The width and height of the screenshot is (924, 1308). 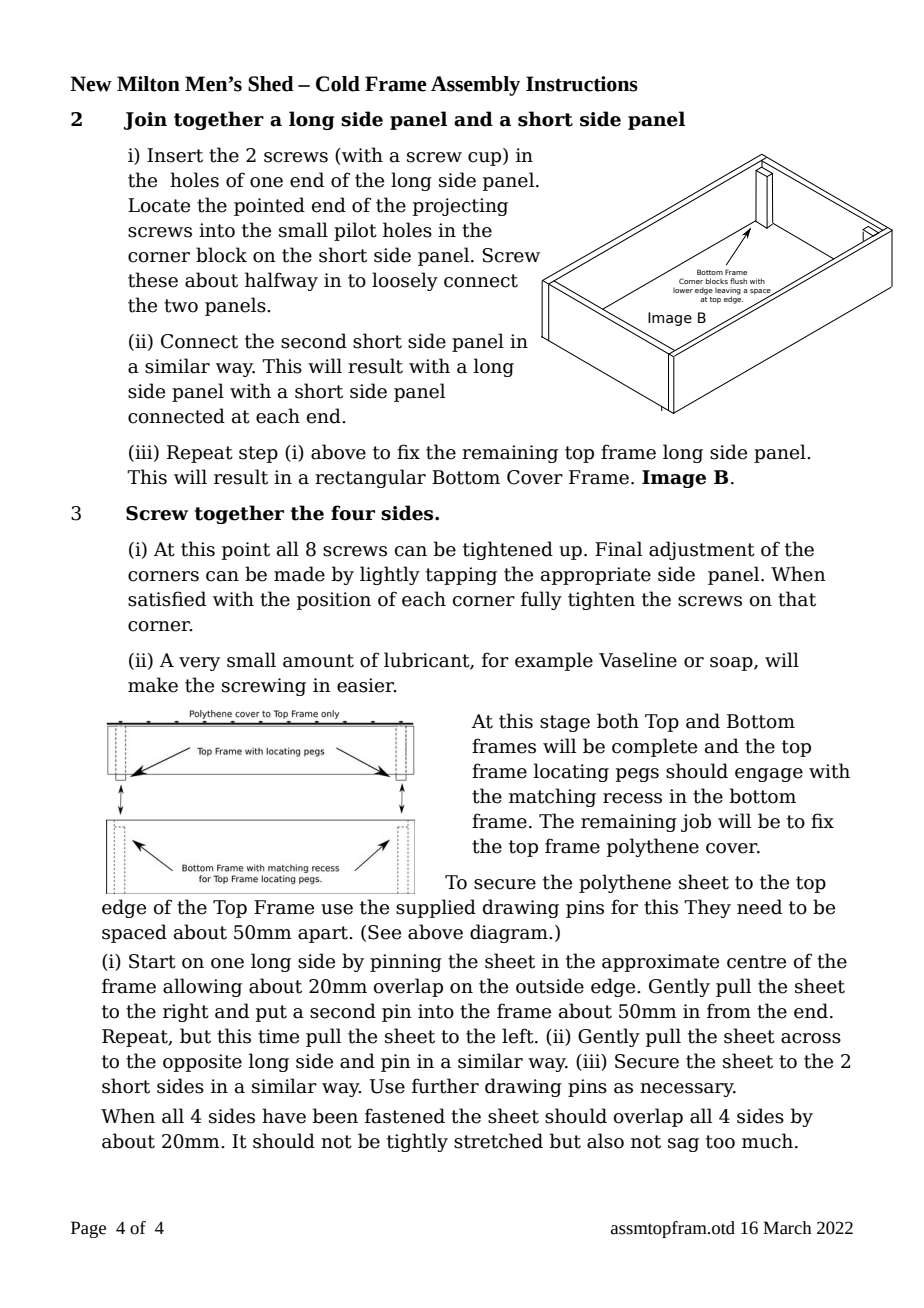 I want to click on very, so click(x=199, y=664).
